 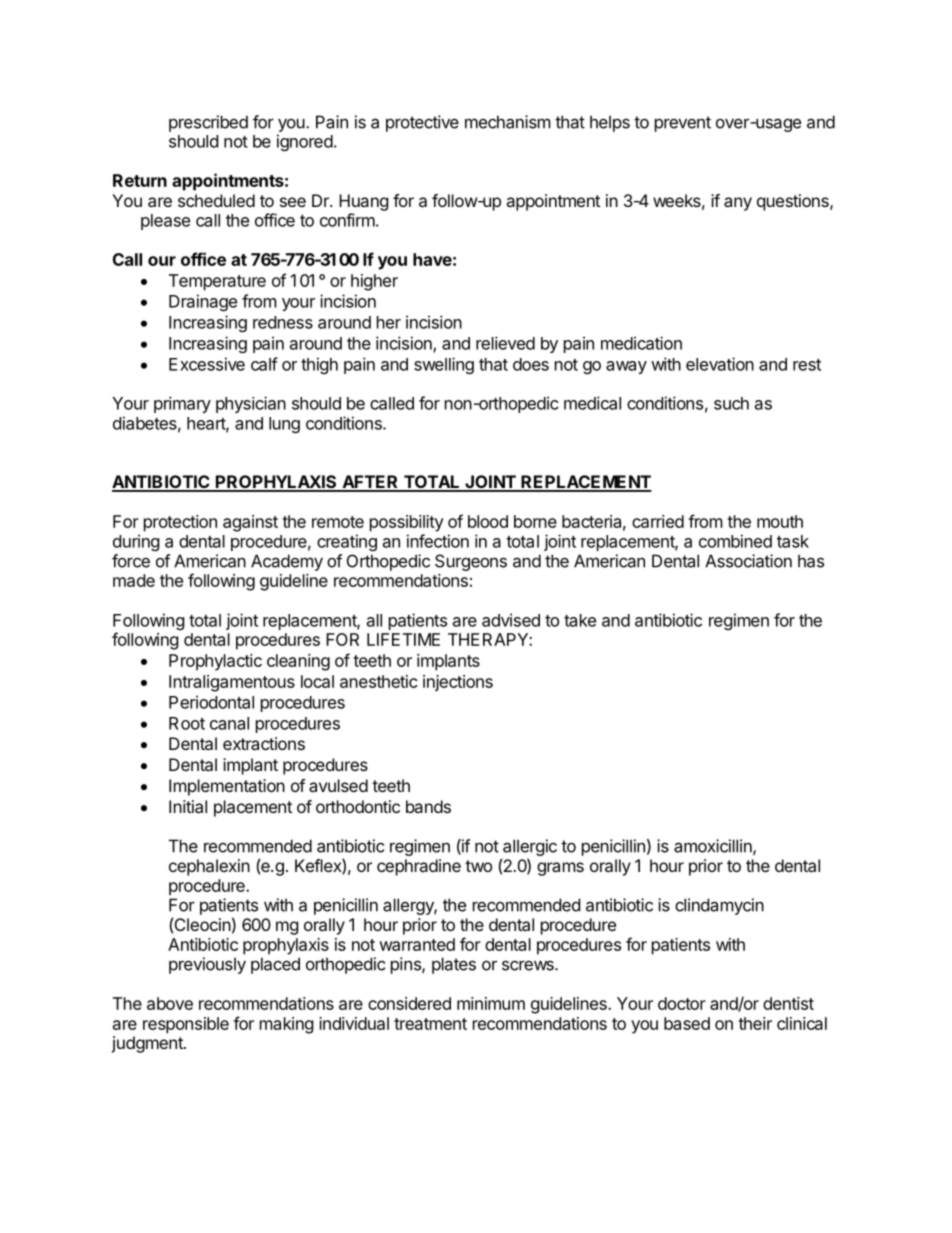 What do you see at coordinates (683, 124) in the document?
I see `prevent` at bounding box center [683, 124].
